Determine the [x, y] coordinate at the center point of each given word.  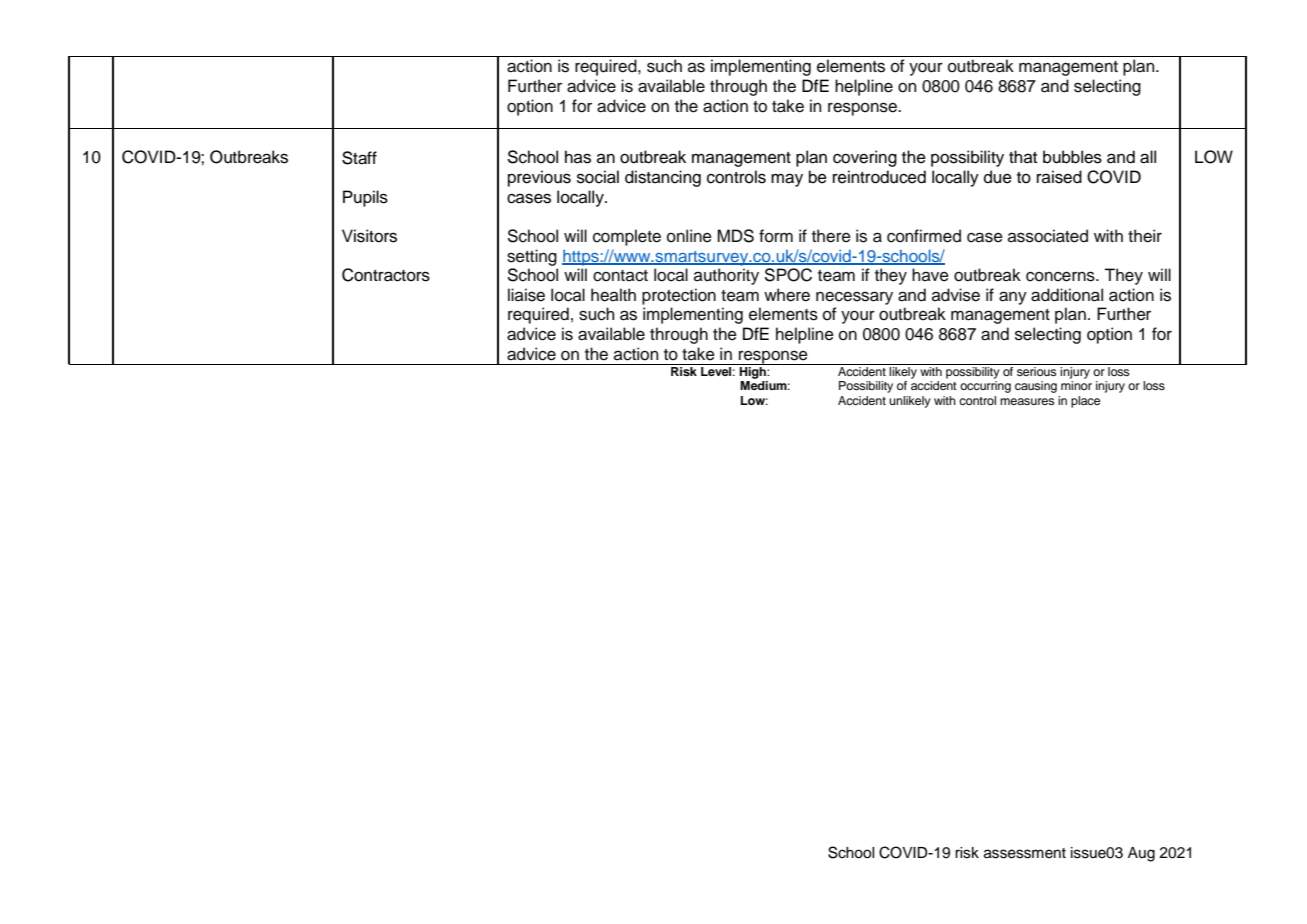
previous [539, 178]
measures [1027, 401]
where [787, 295]
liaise [526, 295]
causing [1036, 387]
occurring [985, 387]
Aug [1141, 854]
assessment [1025, 853]
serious [1037, 371]
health [613, 295]
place [1085, 402]
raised [1059, 177]
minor [1076, 385]
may [787, 180]
